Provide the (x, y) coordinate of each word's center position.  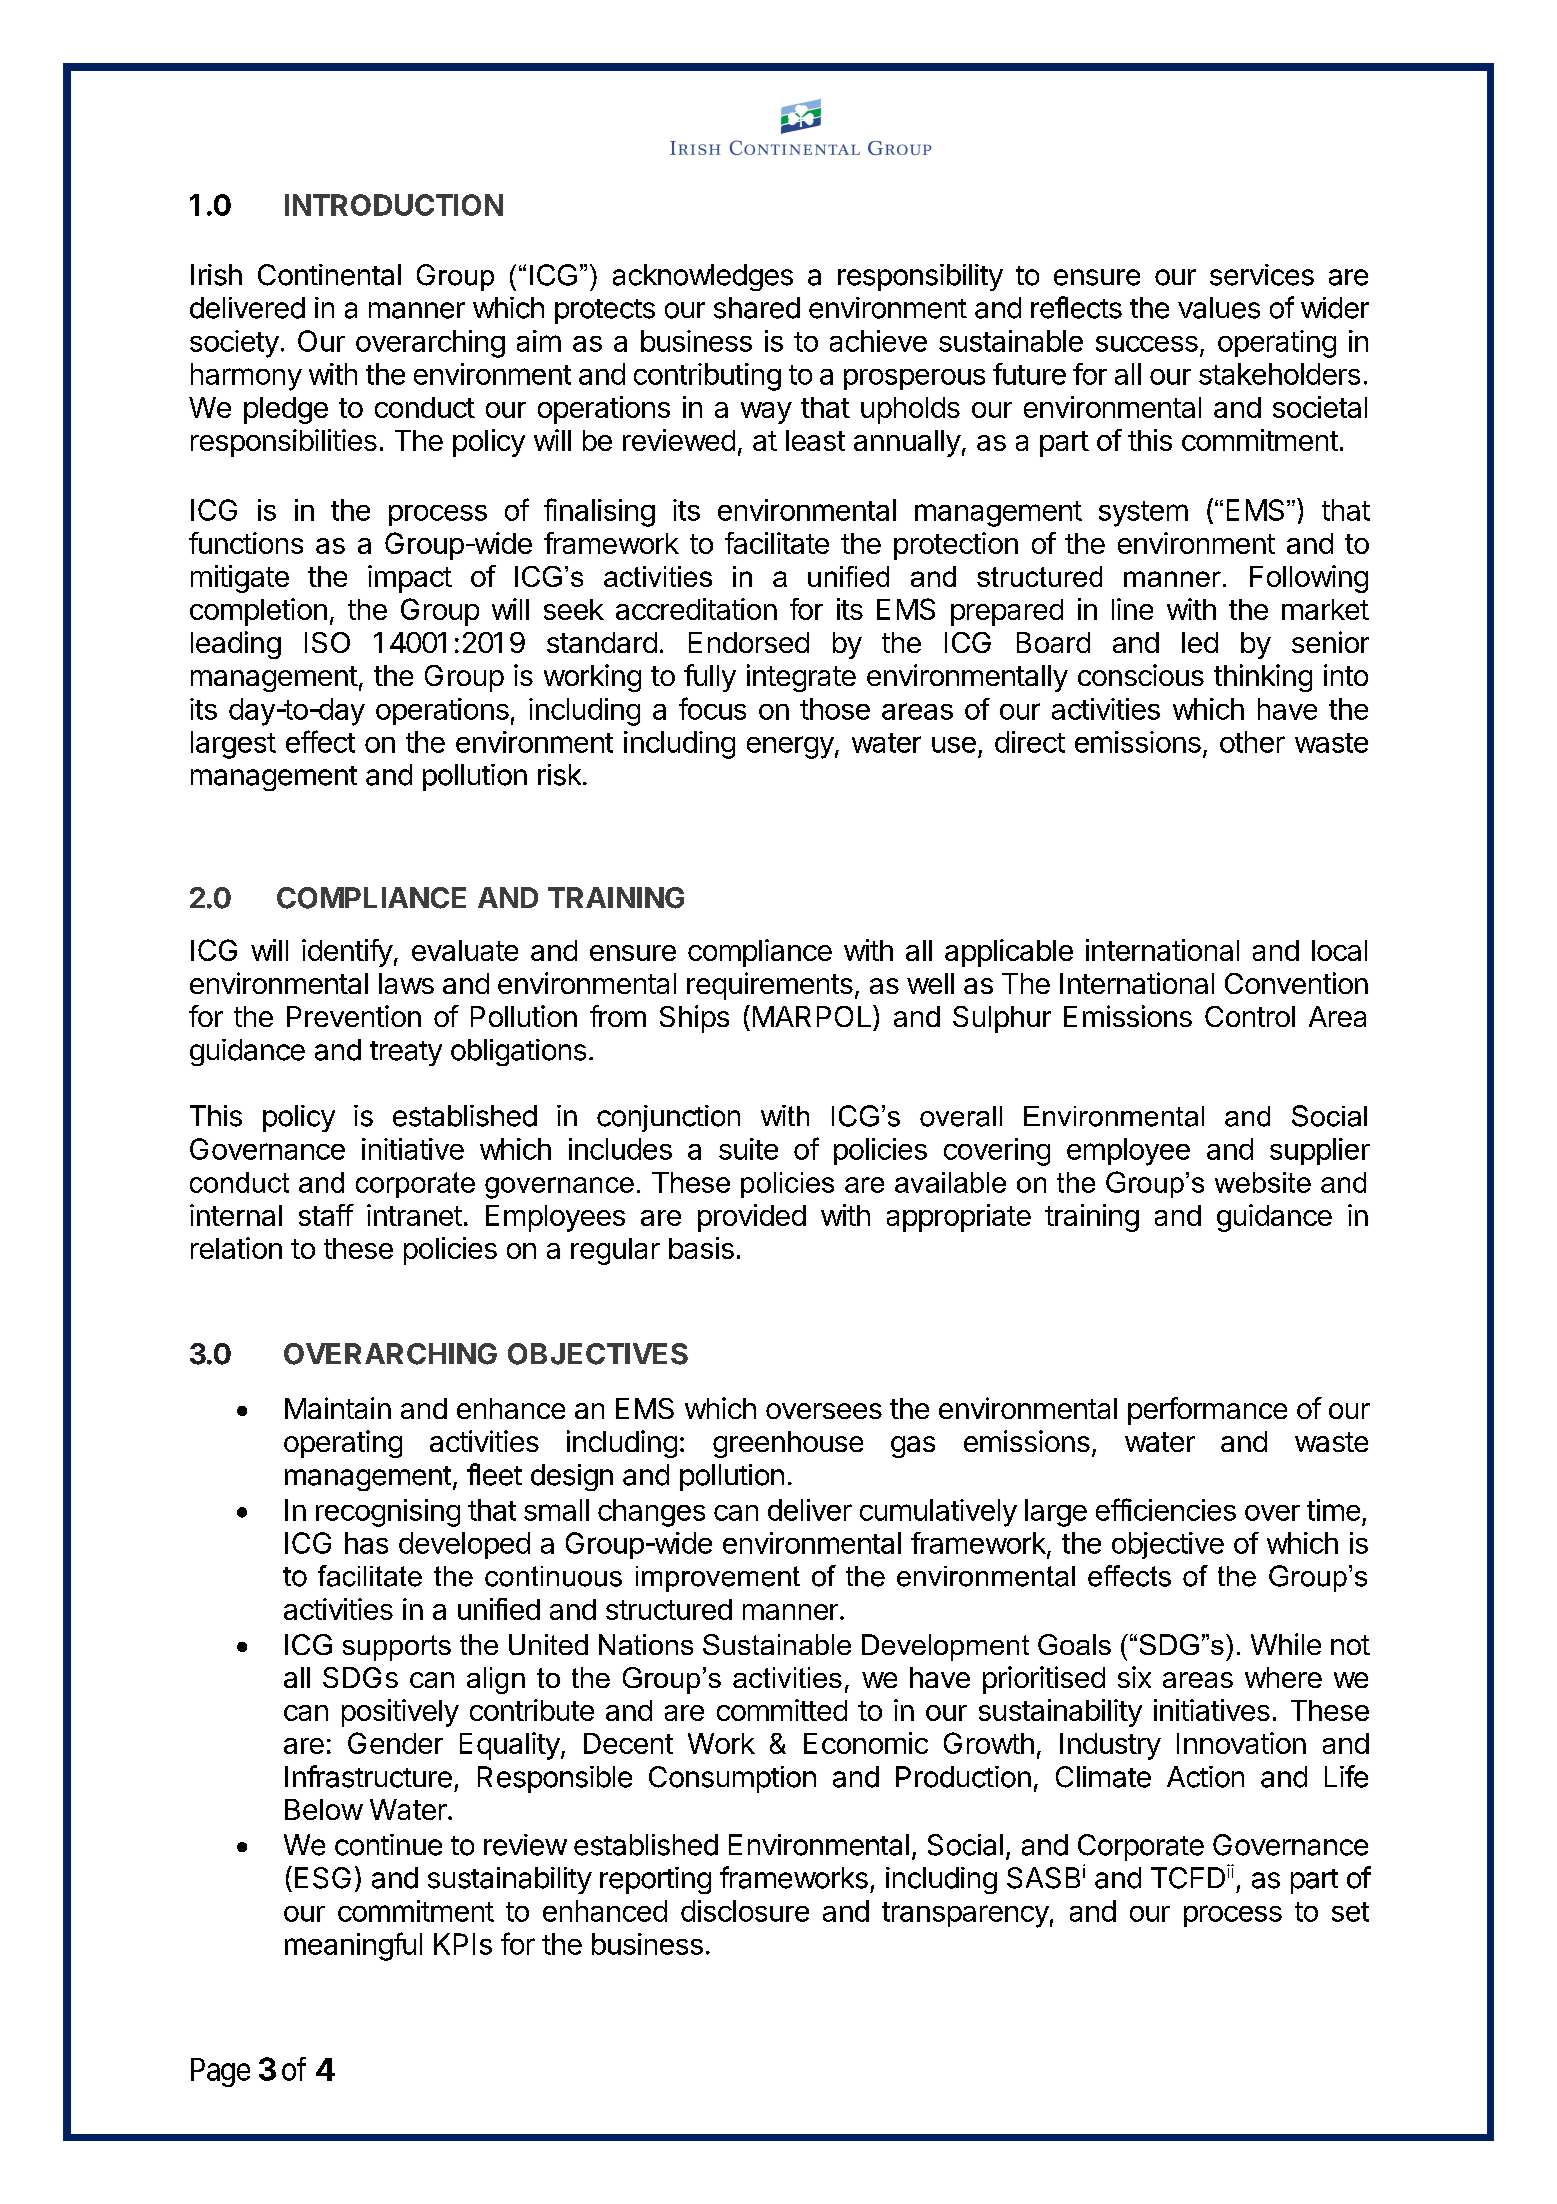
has (366, 1543)
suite (748, 1149)
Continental (329, 275)
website (1263, 1182)
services (1262, 275)
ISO (327, 642)
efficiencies (1166, 1509)
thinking (1263, 678)
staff (326, 1215)
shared (757, 308)
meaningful (353, 1946)
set (1350, 1912)
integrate (801, 678)
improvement (718, 1579)
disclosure (745, 1911)
